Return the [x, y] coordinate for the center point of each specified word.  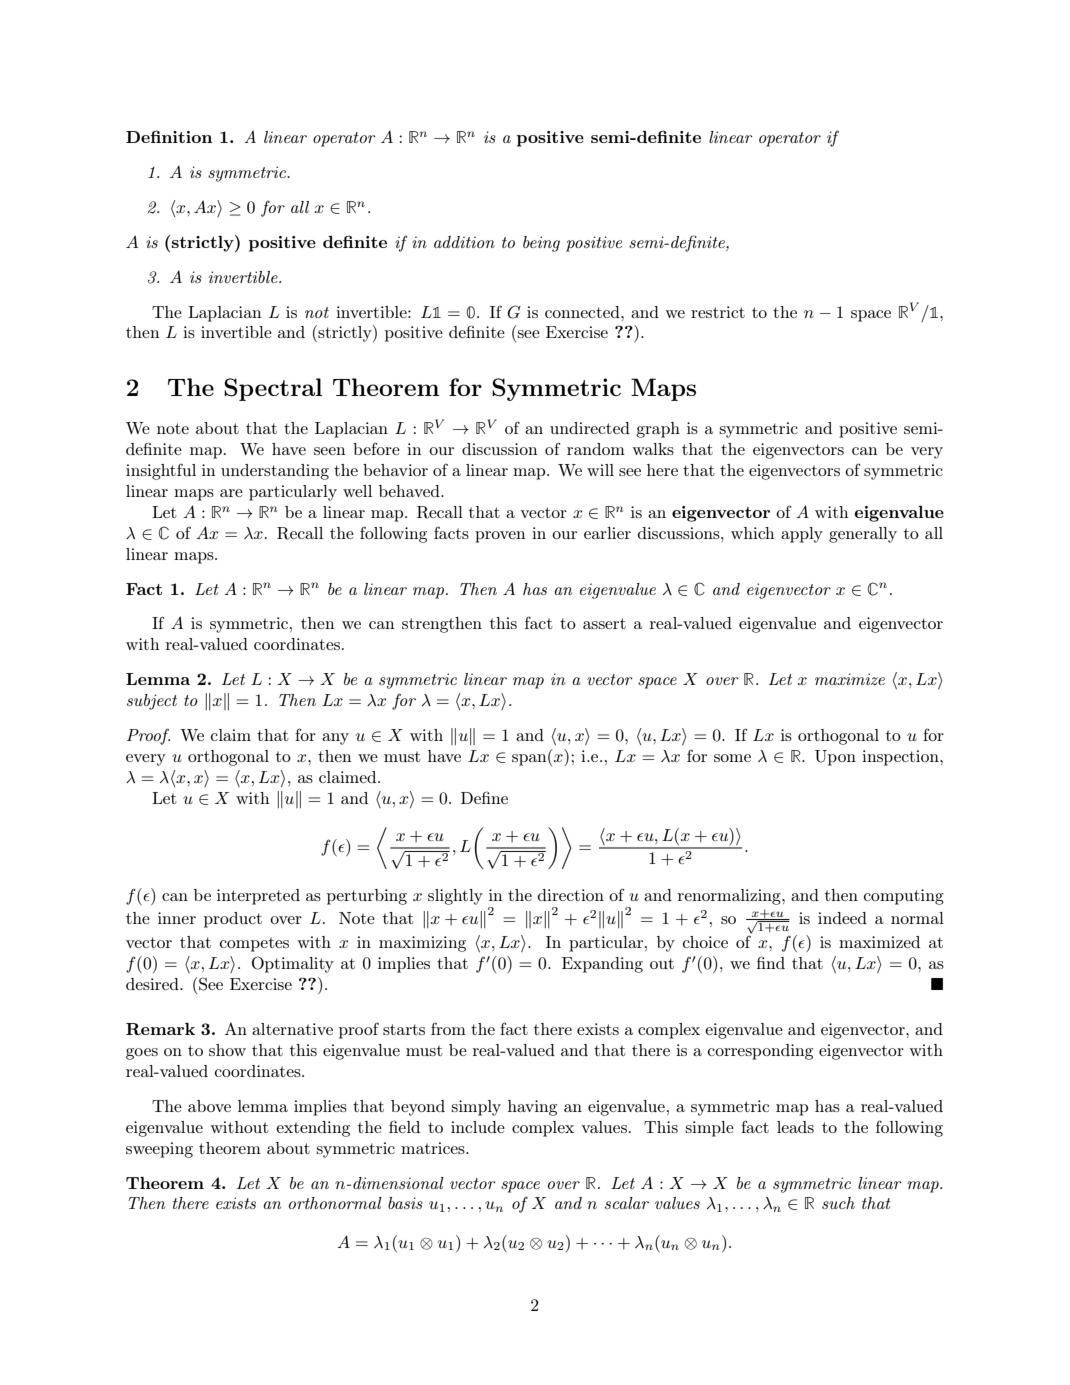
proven [500, 537]
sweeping [159, 1150]
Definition [169, 136]
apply [802, 535]
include [478, 1127]
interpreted [258, 897]
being [541, 244]
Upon [835, 758]
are [231, 493]
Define [484, 797]
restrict [718, 312]
